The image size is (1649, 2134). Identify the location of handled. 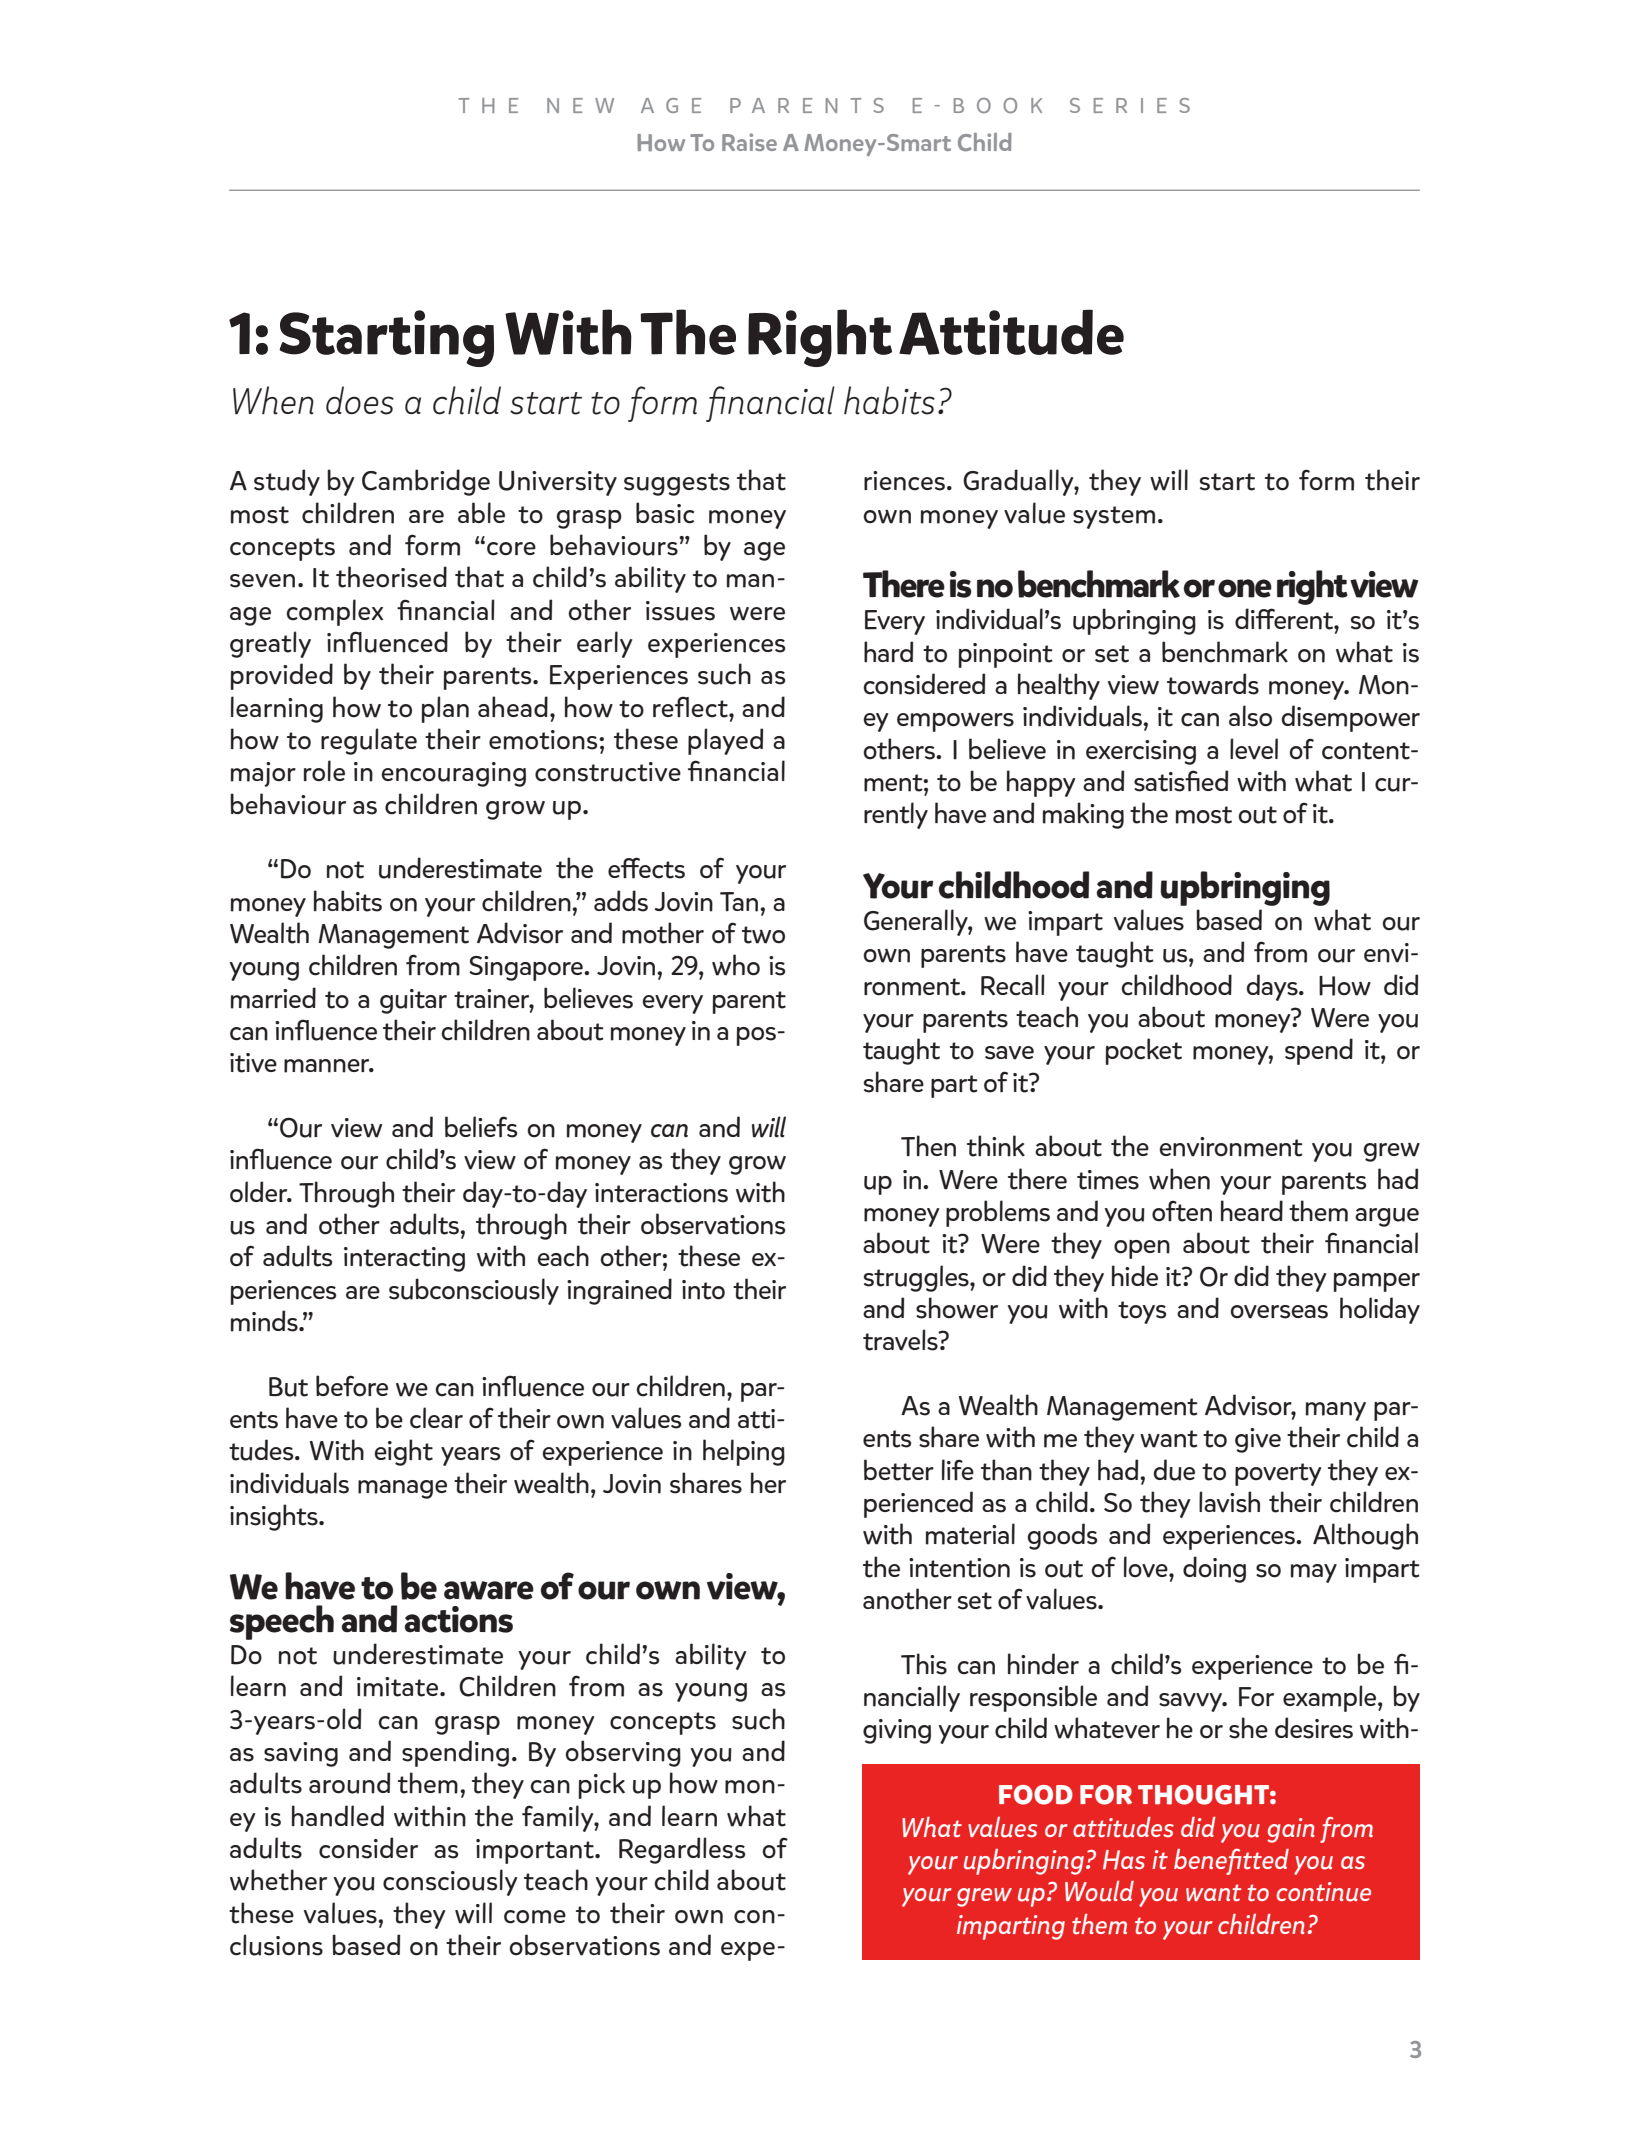
(338, 1816).
